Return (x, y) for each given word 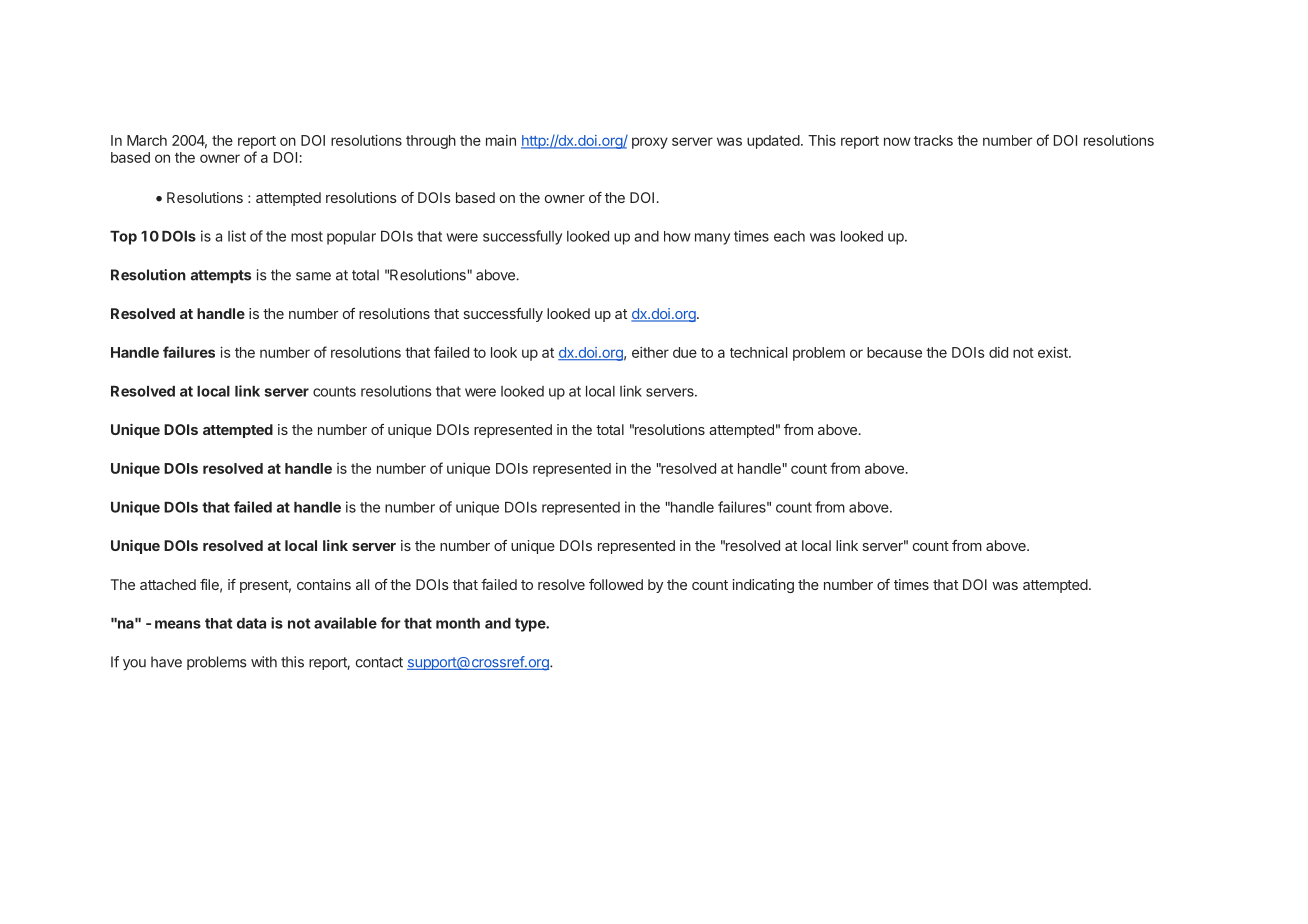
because (894, 352)
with (264, 662)
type (531, 625)
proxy (650, 143)
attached (168, 584)
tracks (933, 140)
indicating (763, 586)
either (650, 352)
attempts (221, 277)
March (147, 140)
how (677, 236)
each (789, 236)
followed (616, 584)
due (685, 352)
